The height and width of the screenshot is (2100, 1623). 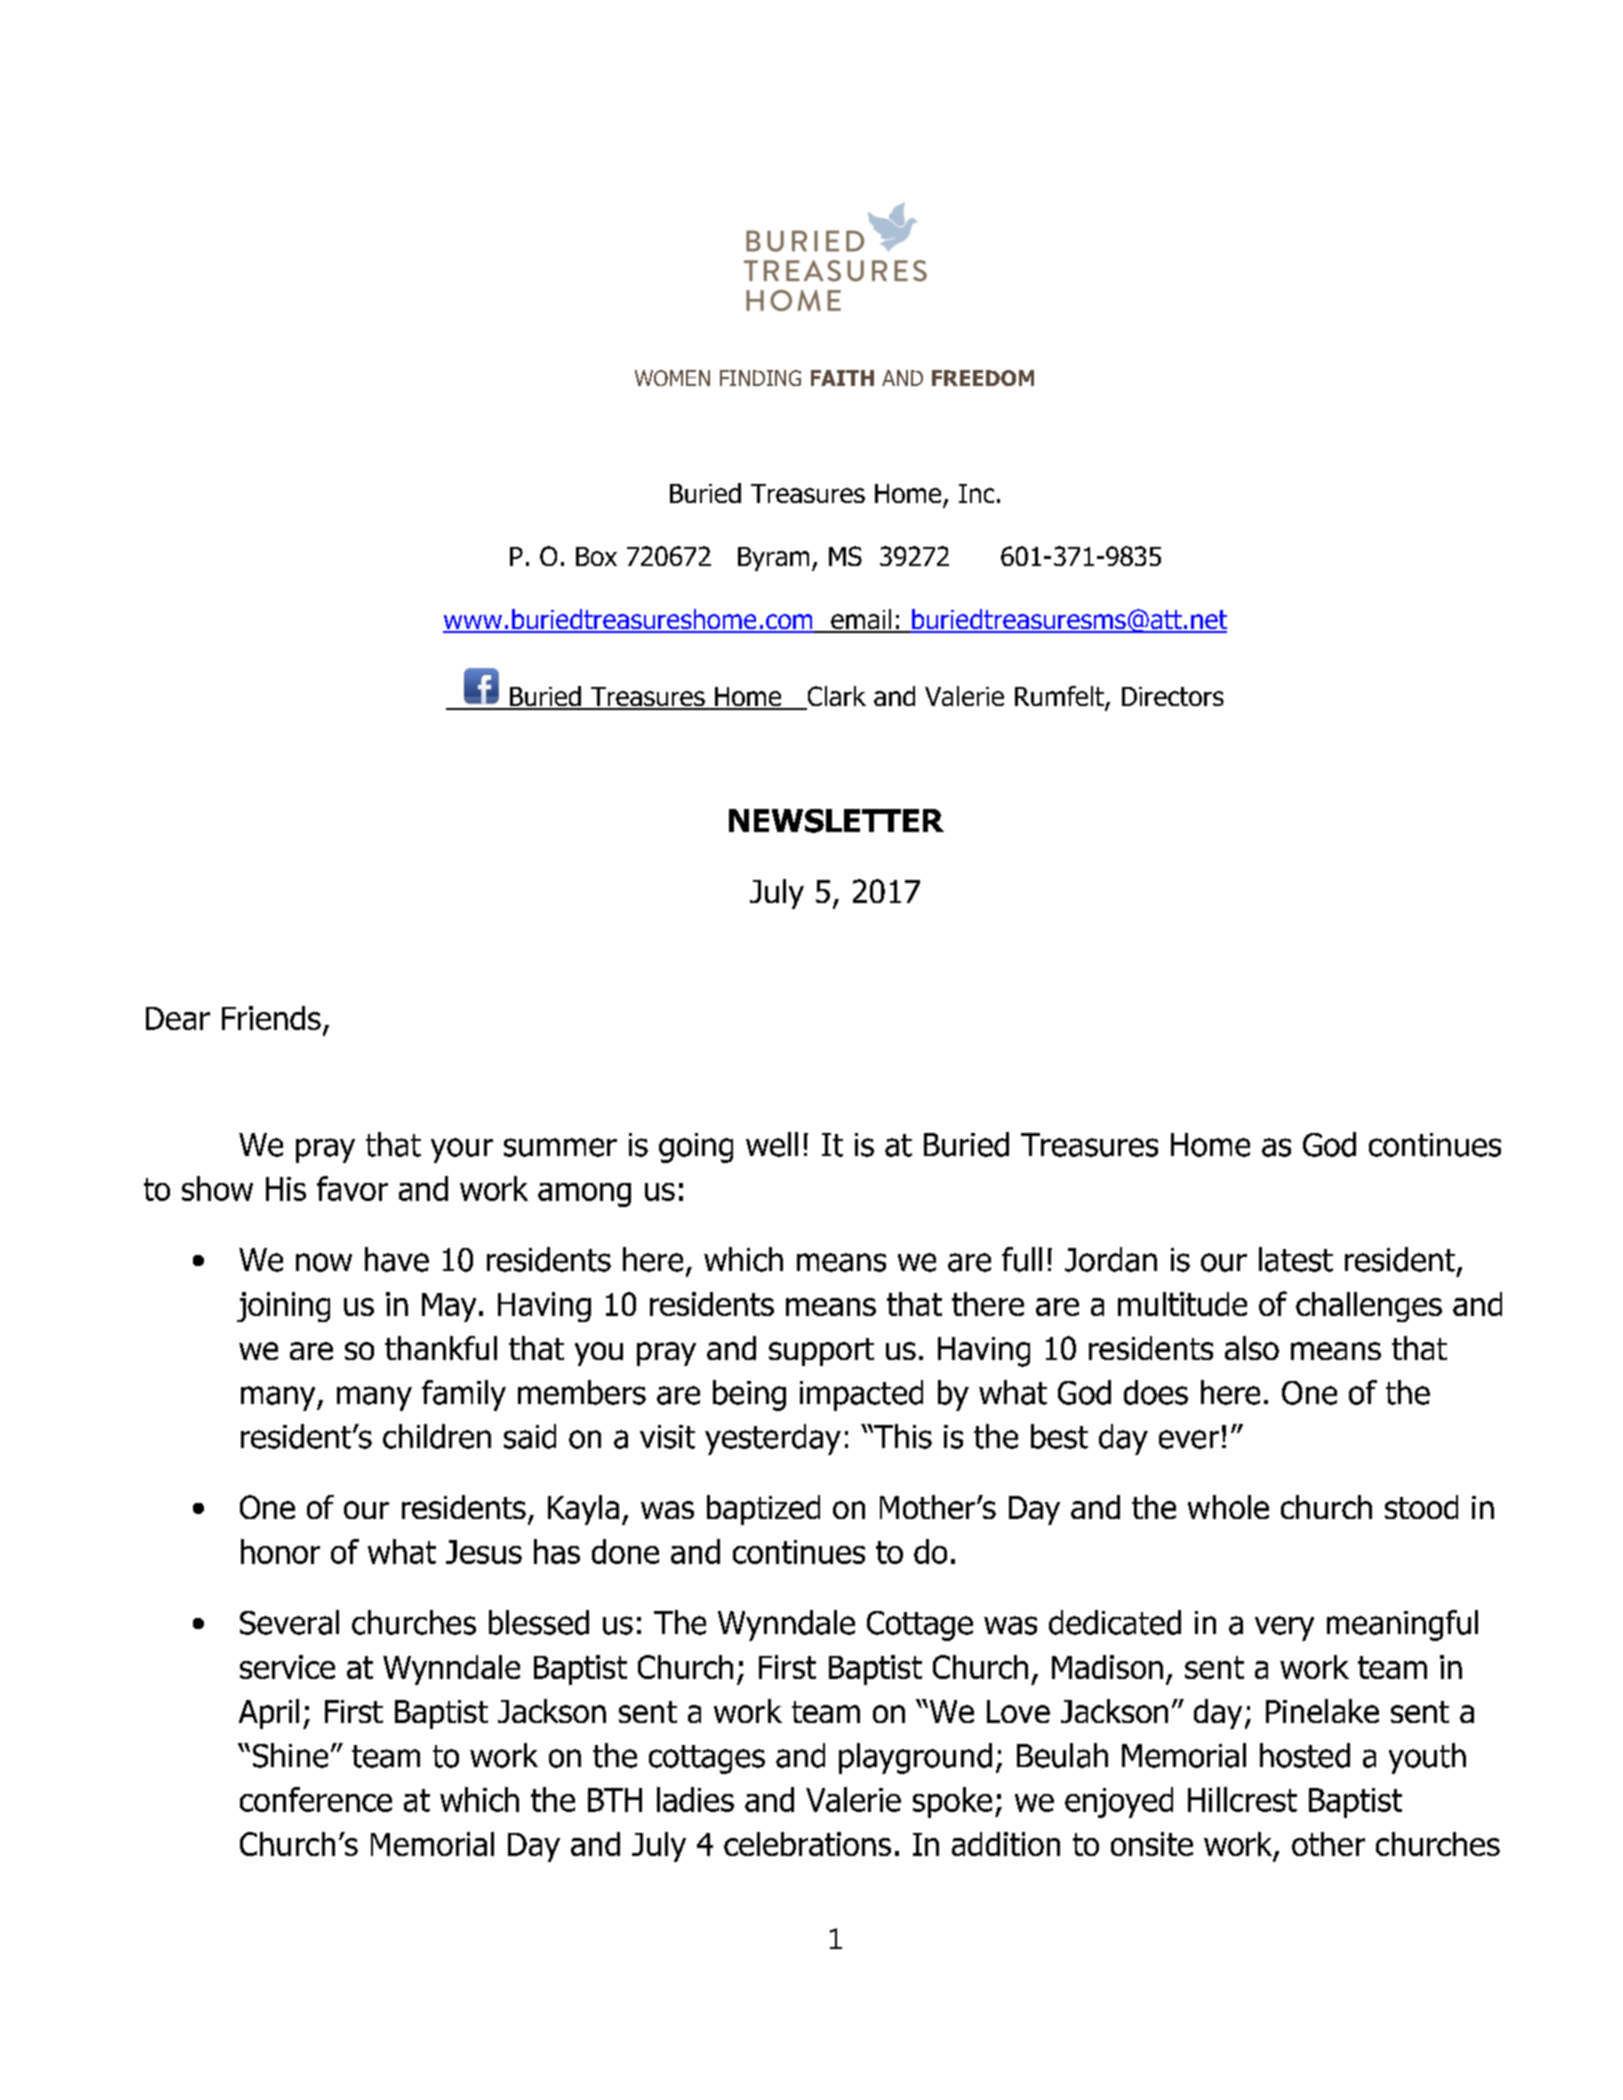 What do you see at coordinates (807, 1844) in the screenshot?
I see `celebrations` at bounding box center [807, 1844].
